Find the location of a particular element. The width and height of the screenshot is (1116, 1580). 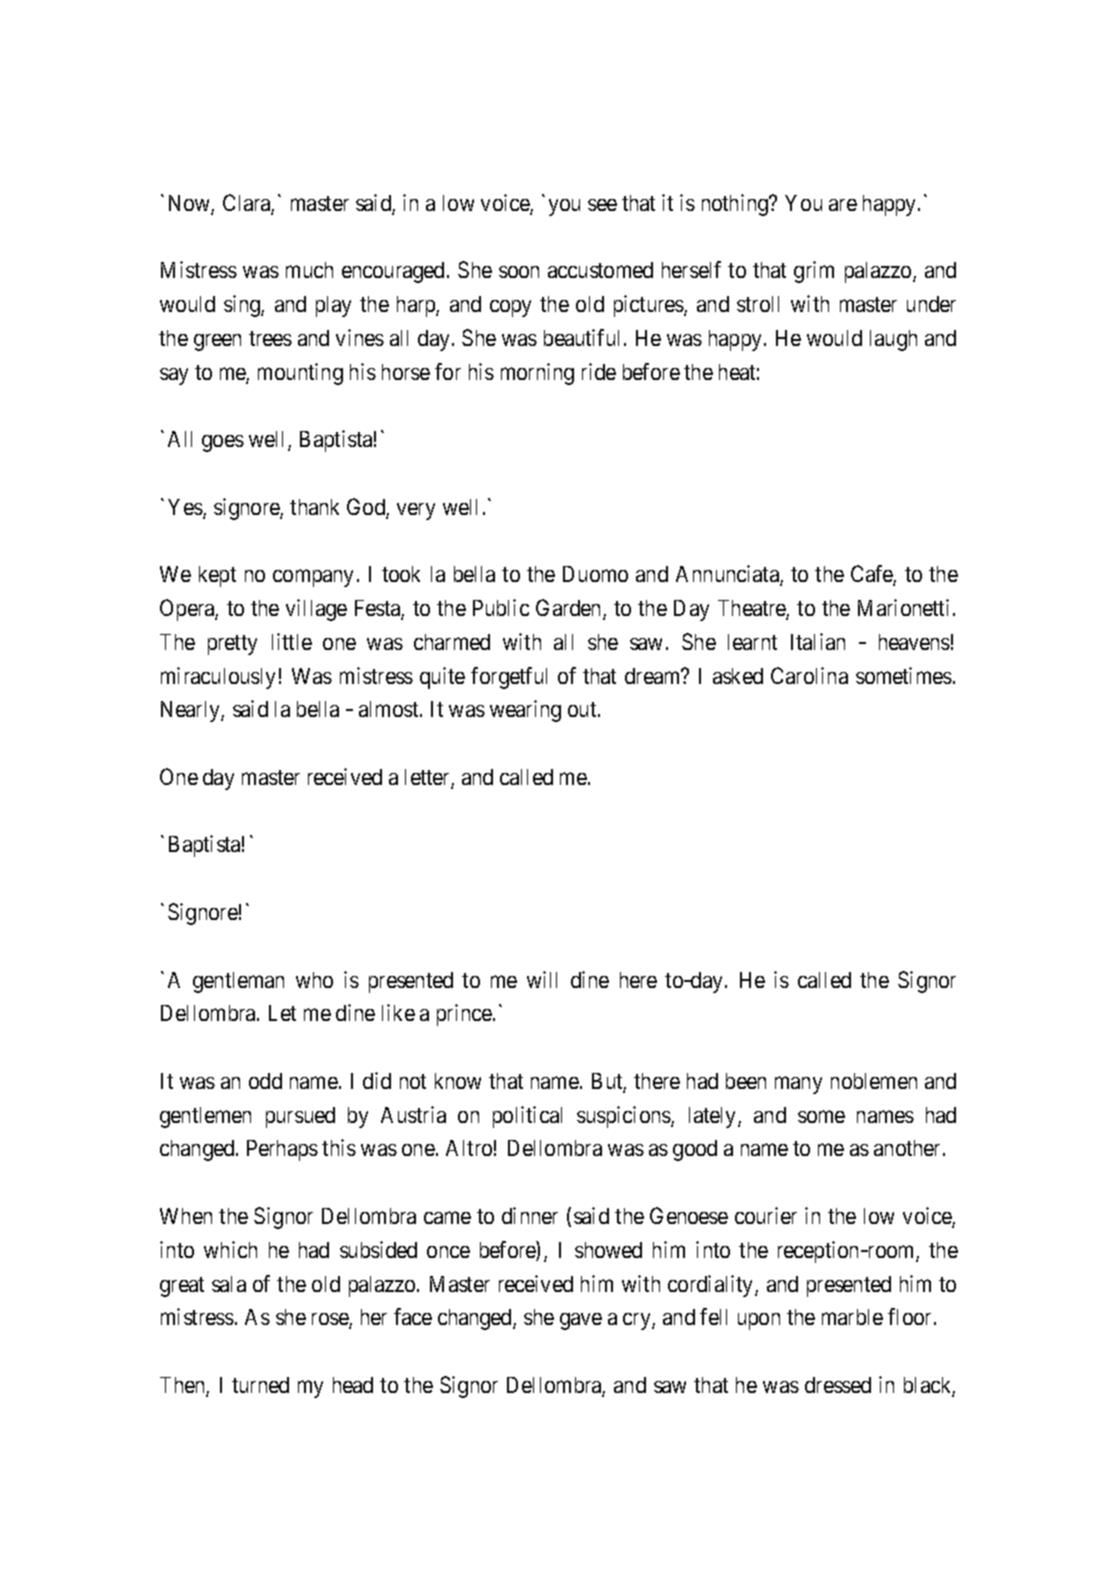

gave is located at coordinates (581, 1321).
